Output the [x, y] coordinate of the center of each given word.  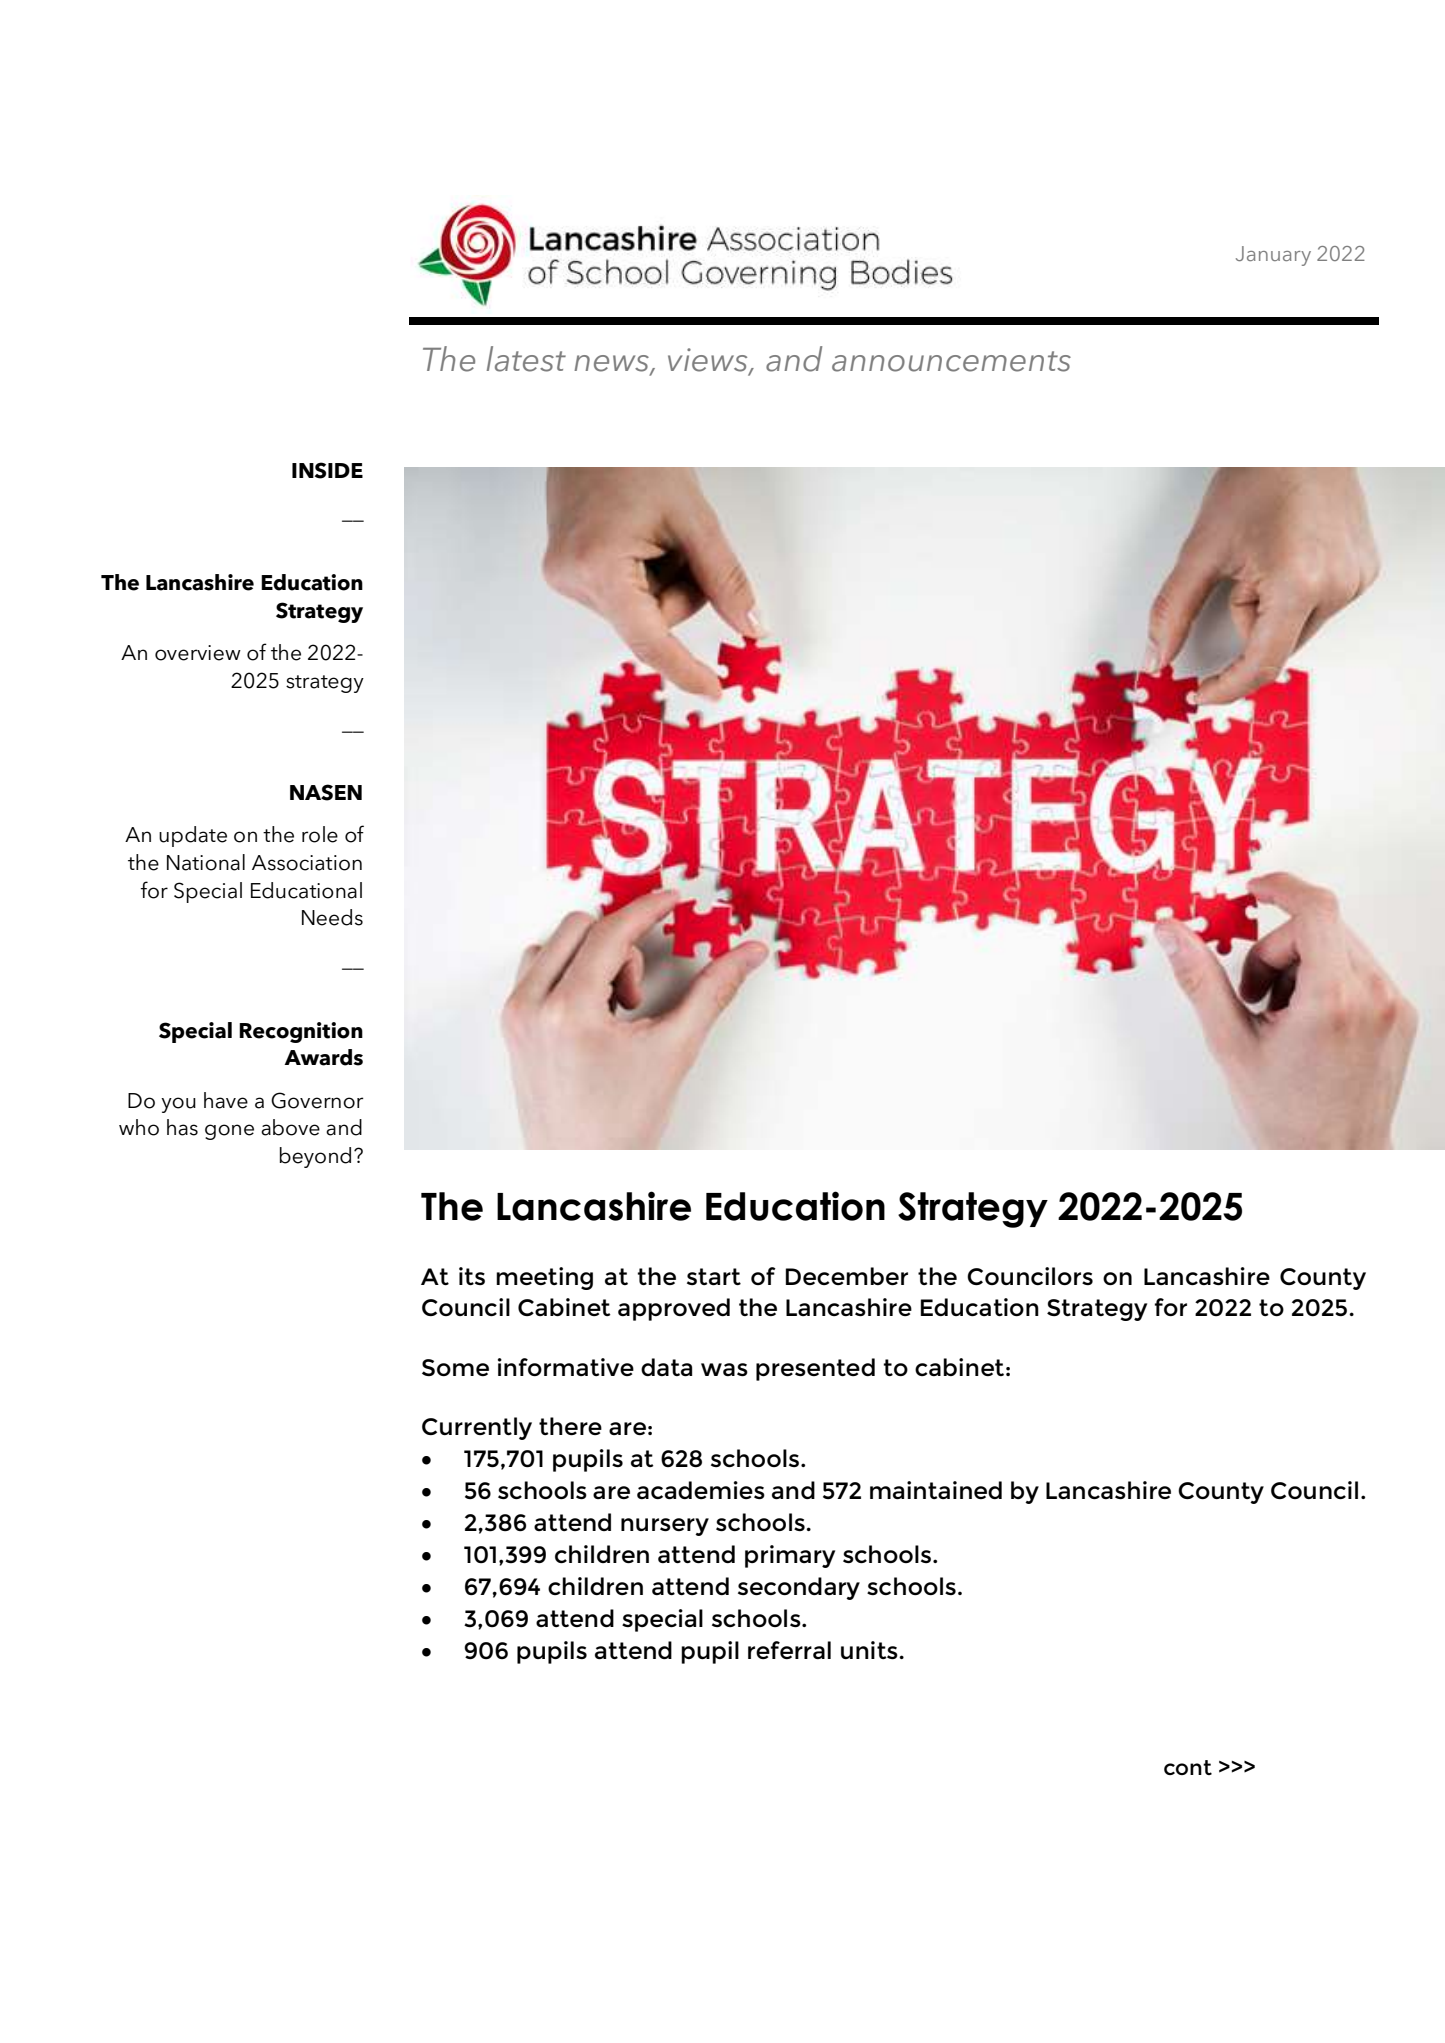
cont [1188, 1767]
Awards [323, 1057]
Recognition [301, 1032]
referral [789, 1650]
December [847, 1276]
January [1273, 256]
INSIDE [327, 470]
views [709, 361]
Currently [477, 1428]
